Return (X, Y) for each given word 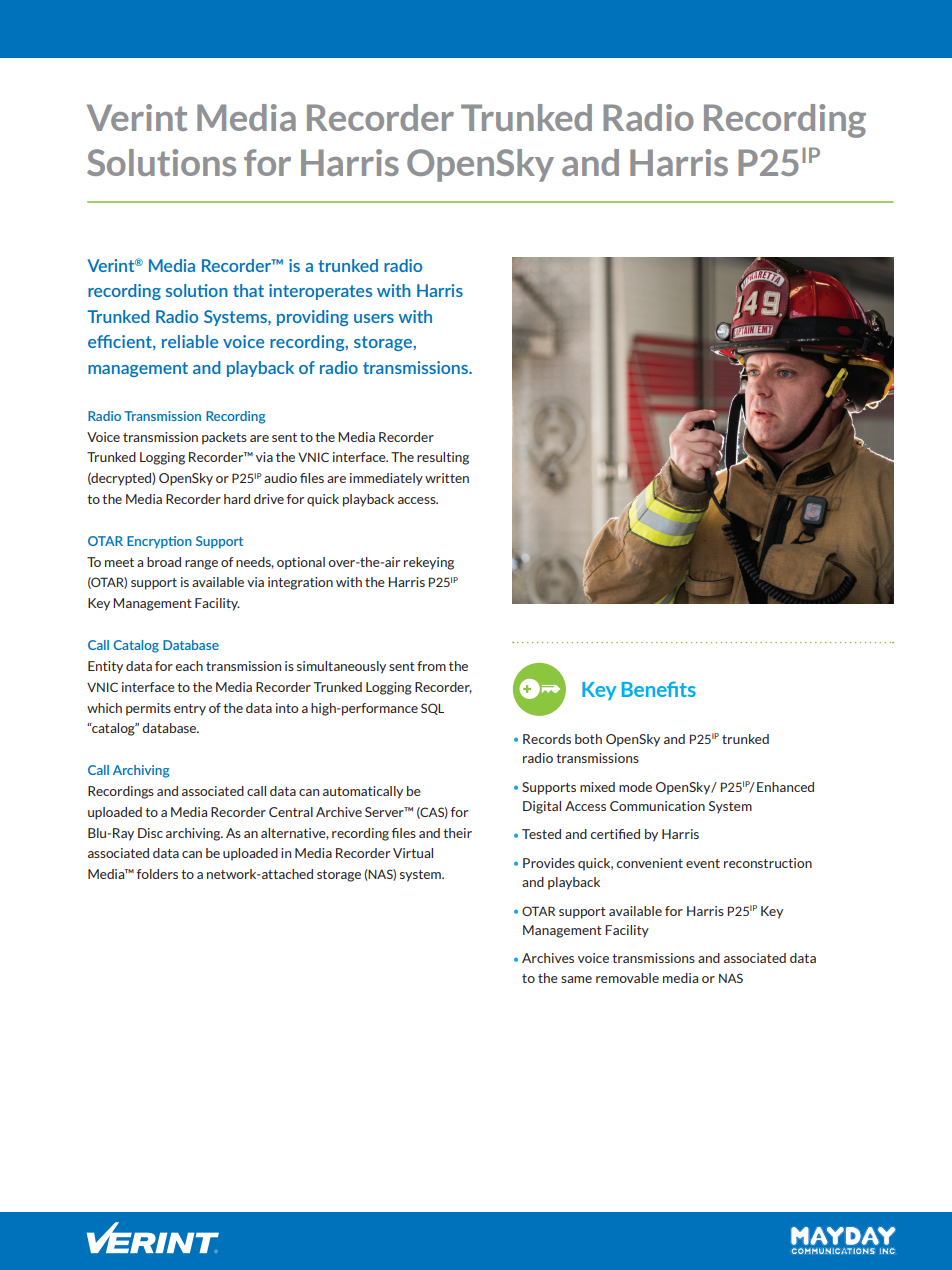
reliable (190, 341)
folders (157, 874)
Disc (150, 833)
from (431, 666)
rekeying (429, 563)
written (447, 478)
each (189, 666)
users (374, 318)
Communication (657, 806)
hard (237, 499)
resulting (443, 458)
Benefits (659, 689)
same (576, 979)
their (457, 833)
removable (627, 978)
